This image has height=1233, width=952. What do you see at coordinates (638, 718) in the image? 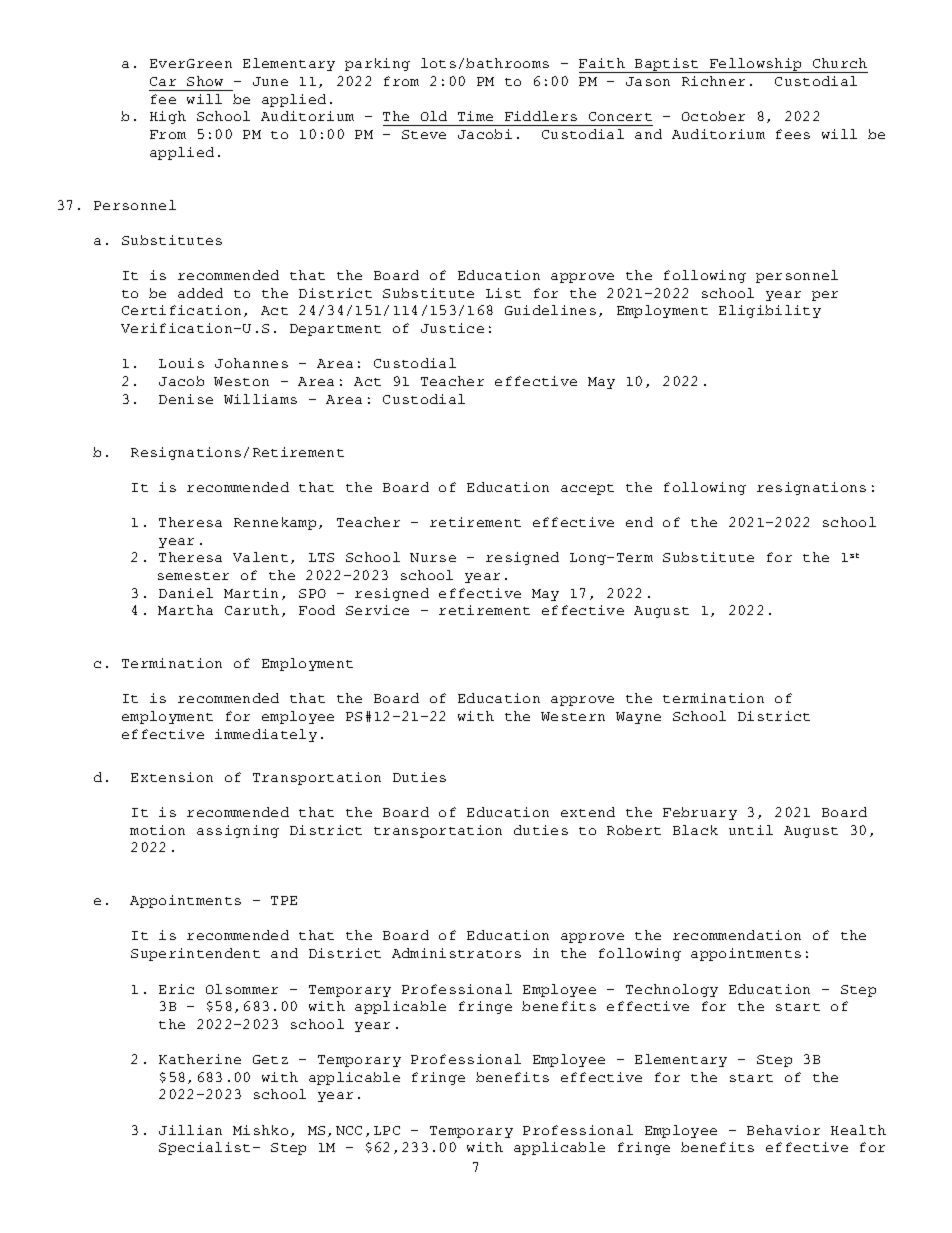
I see `Wayne` at bounding box center [638, 718].
